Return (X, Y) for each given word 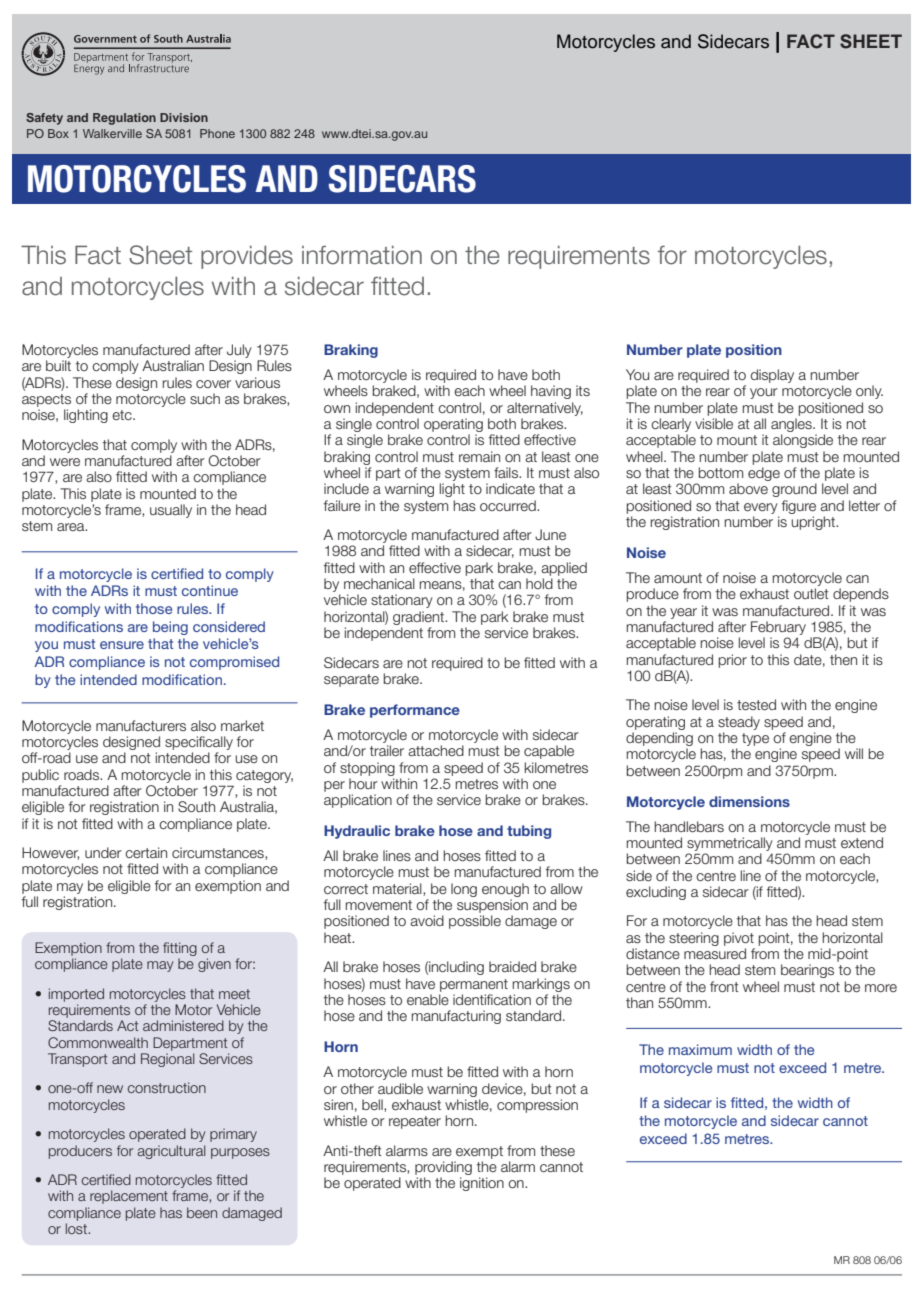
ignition (482, 1184)
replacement (129, 1197)
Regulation (124, 119)
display (772, 376)
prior (732, 661)
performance (415, 711)
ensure (122, 645)
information (362, 255)
